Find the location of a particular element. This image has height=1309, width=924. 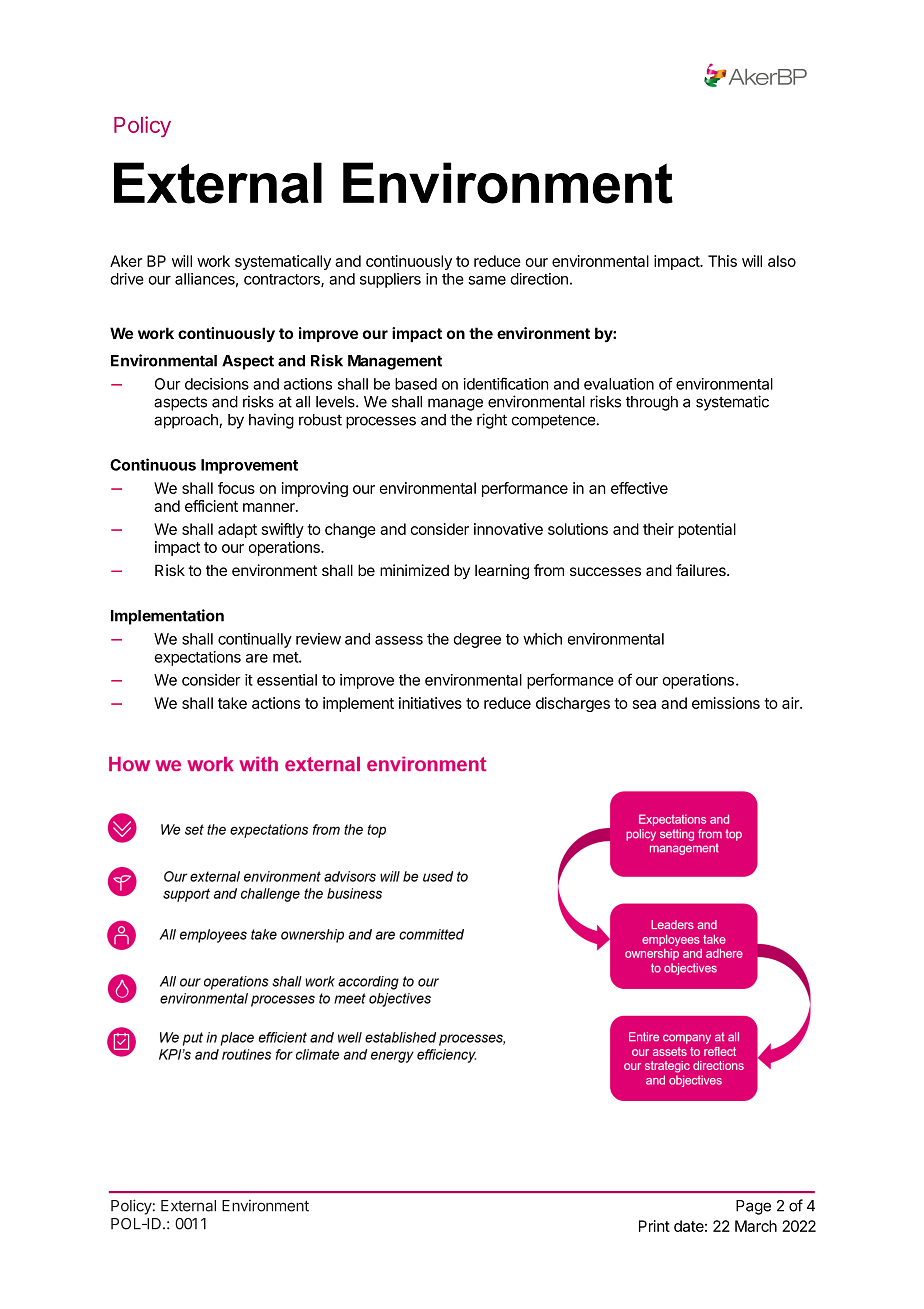

failures is located at coordinates (702, 570).
